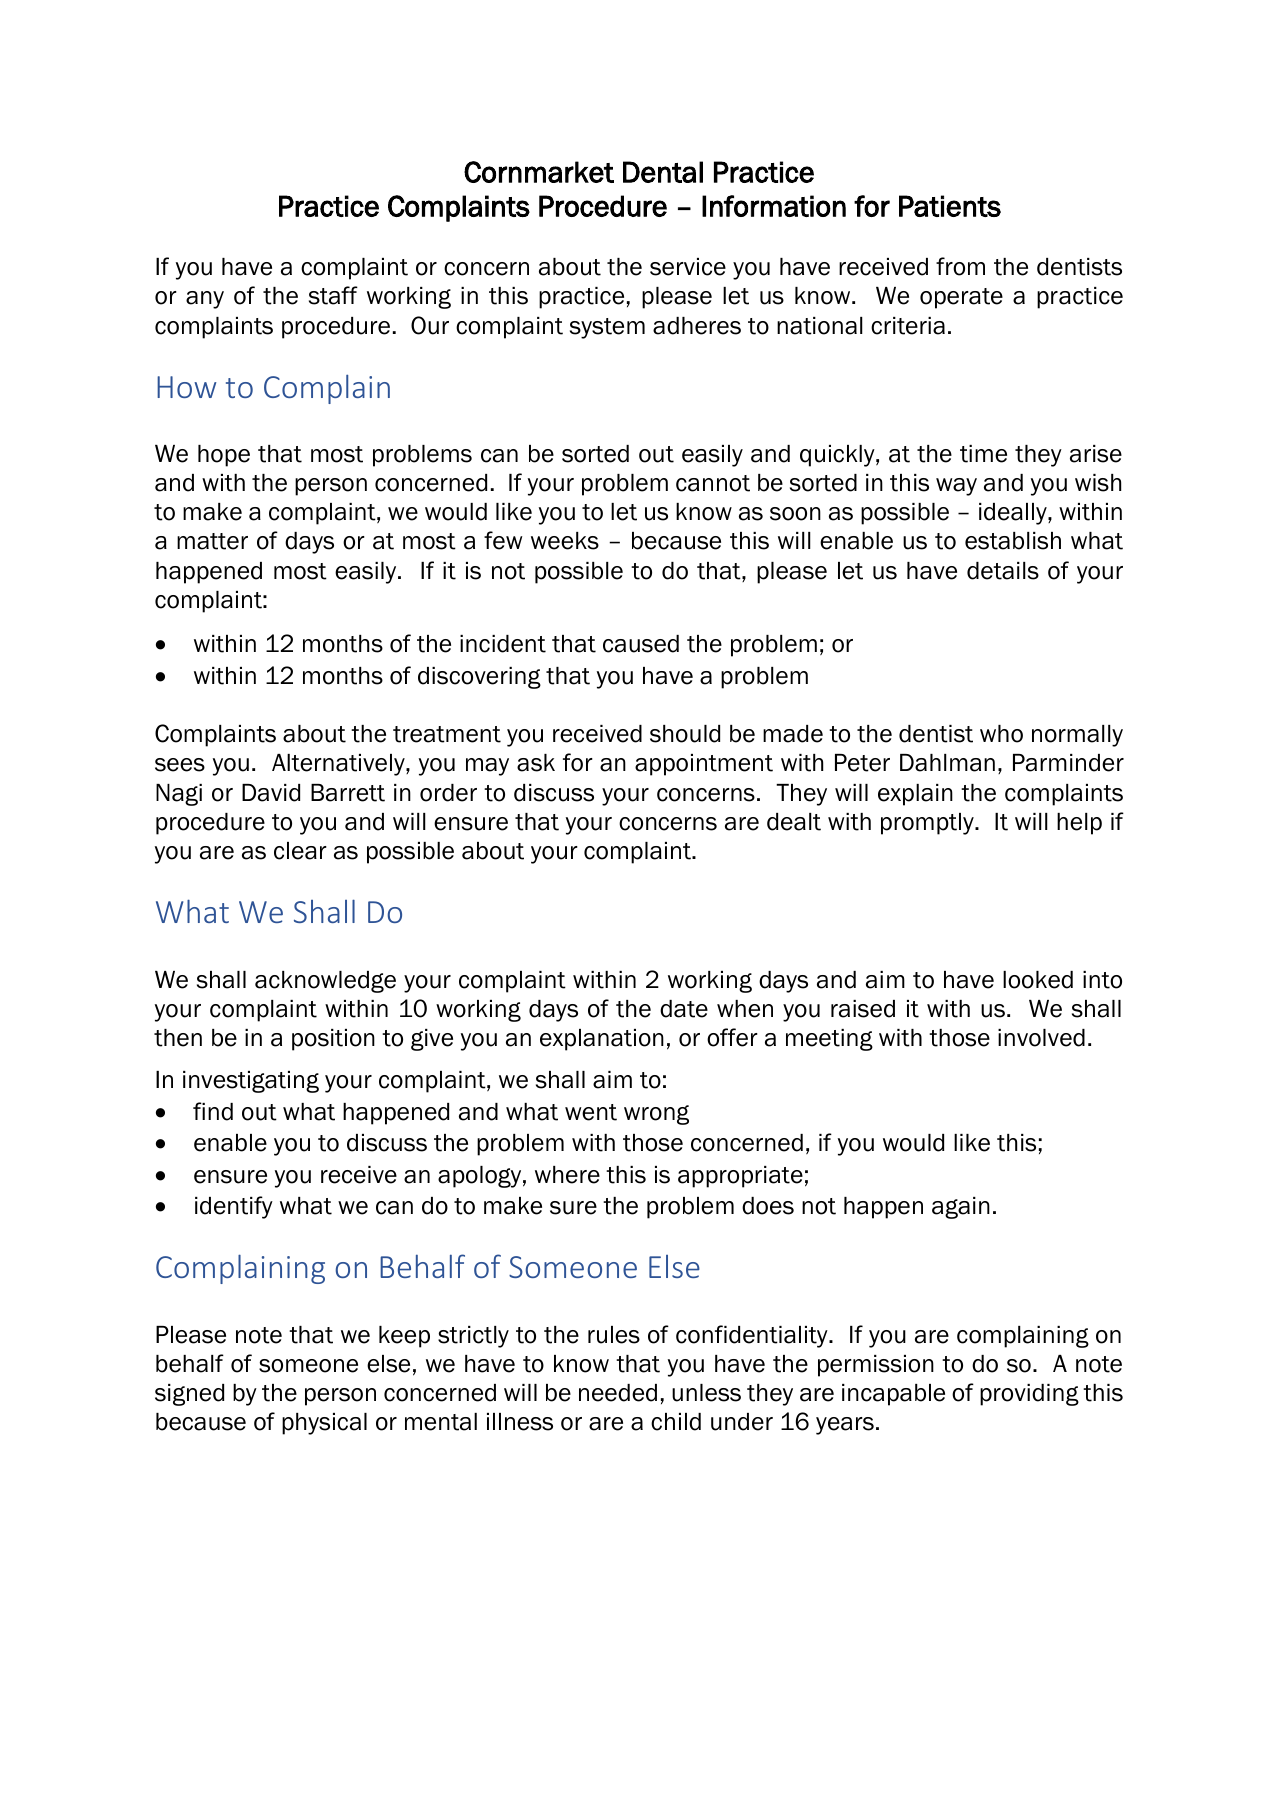 The width and height of the image is (1278, 1808). Describe the element at coordinates (928, 824) in the image. I see `promptly` at that location.
